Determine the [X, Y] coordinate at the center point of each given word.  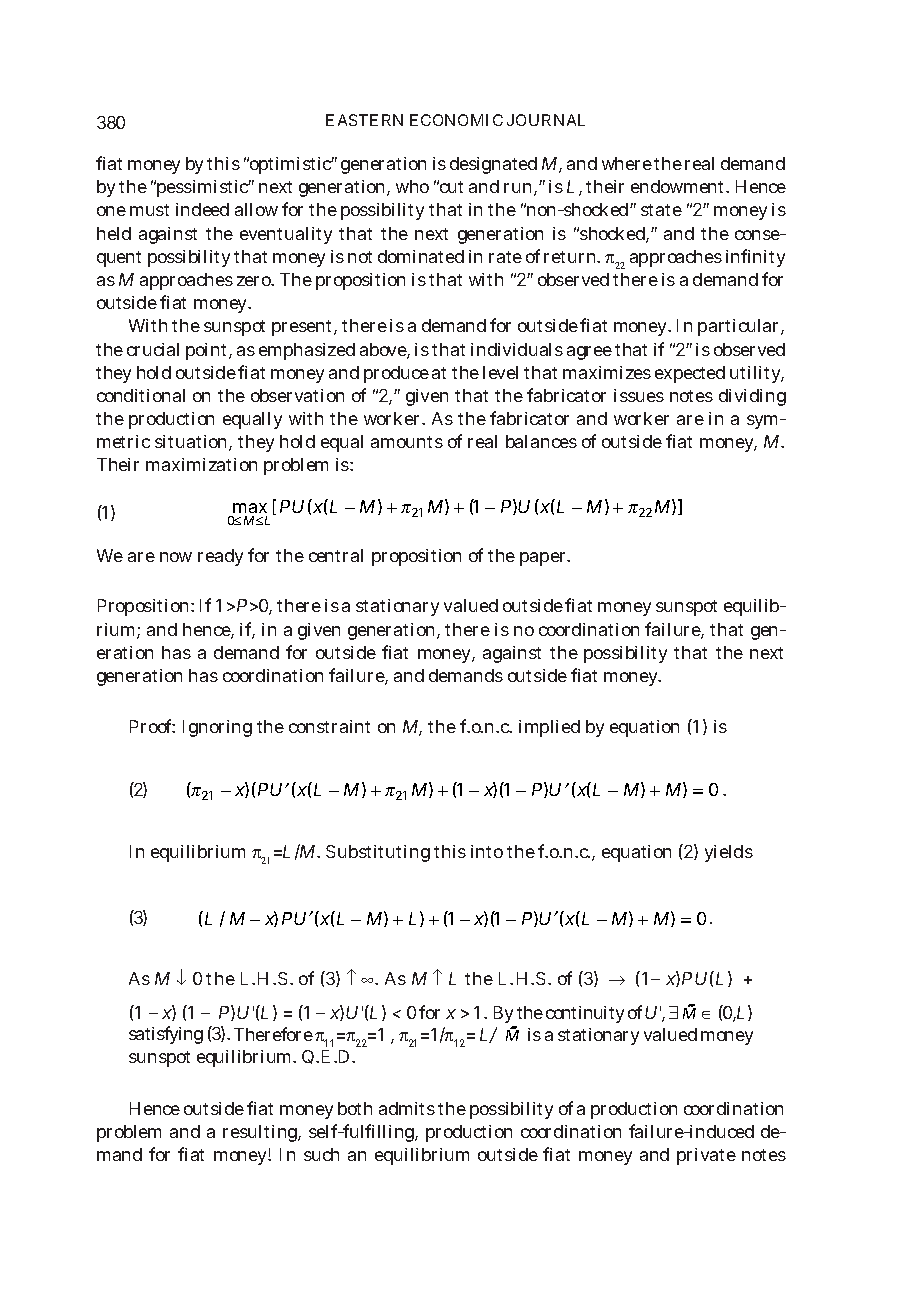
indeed [202, 209]
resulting [262, 1133]
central [336, 555]
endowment [679, 186]
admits [407, 1108]
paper [544, 559]
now [176, 557]
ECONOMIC [456, 120]
